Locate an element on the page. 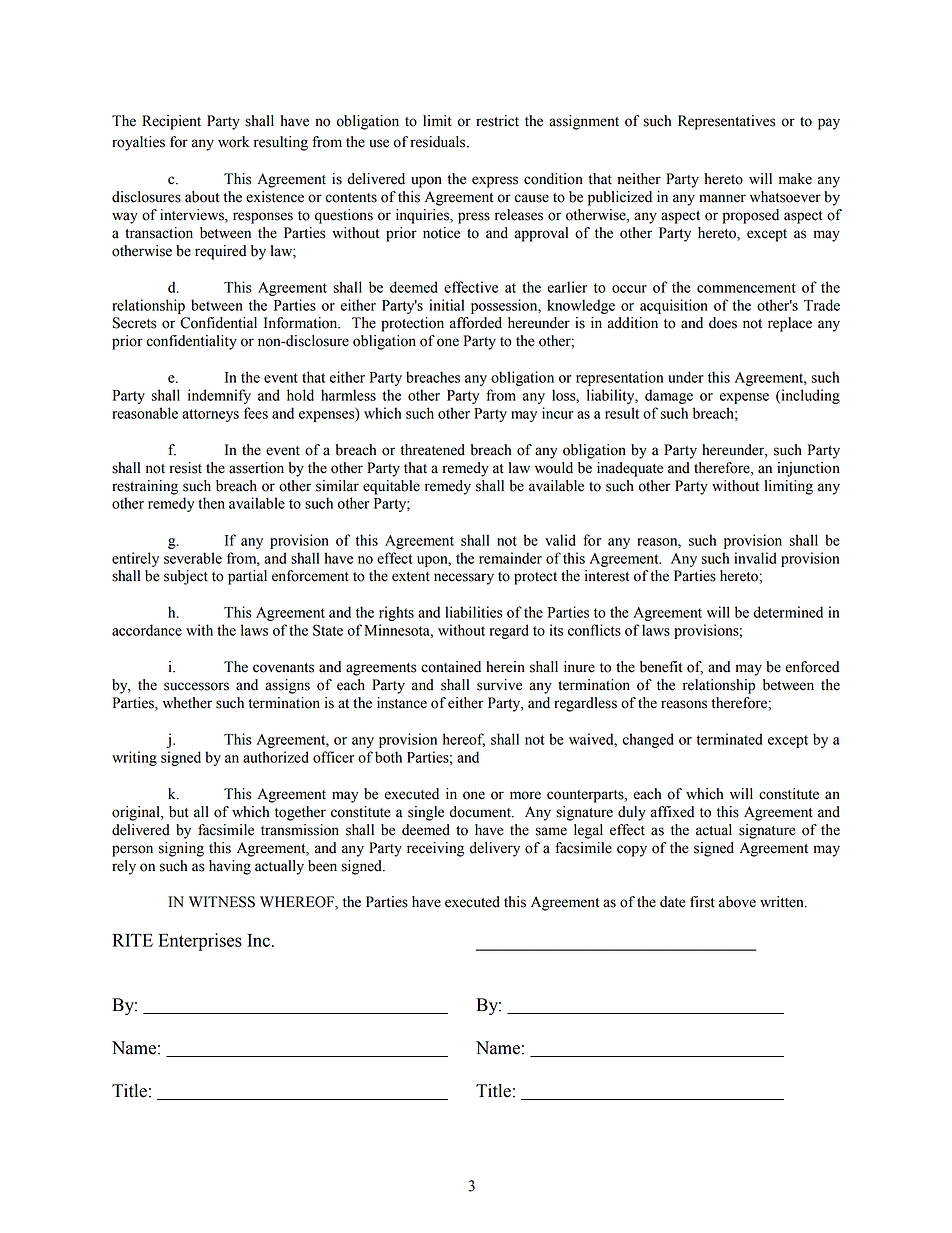  Representatives is located at coordinates (726, 122).
